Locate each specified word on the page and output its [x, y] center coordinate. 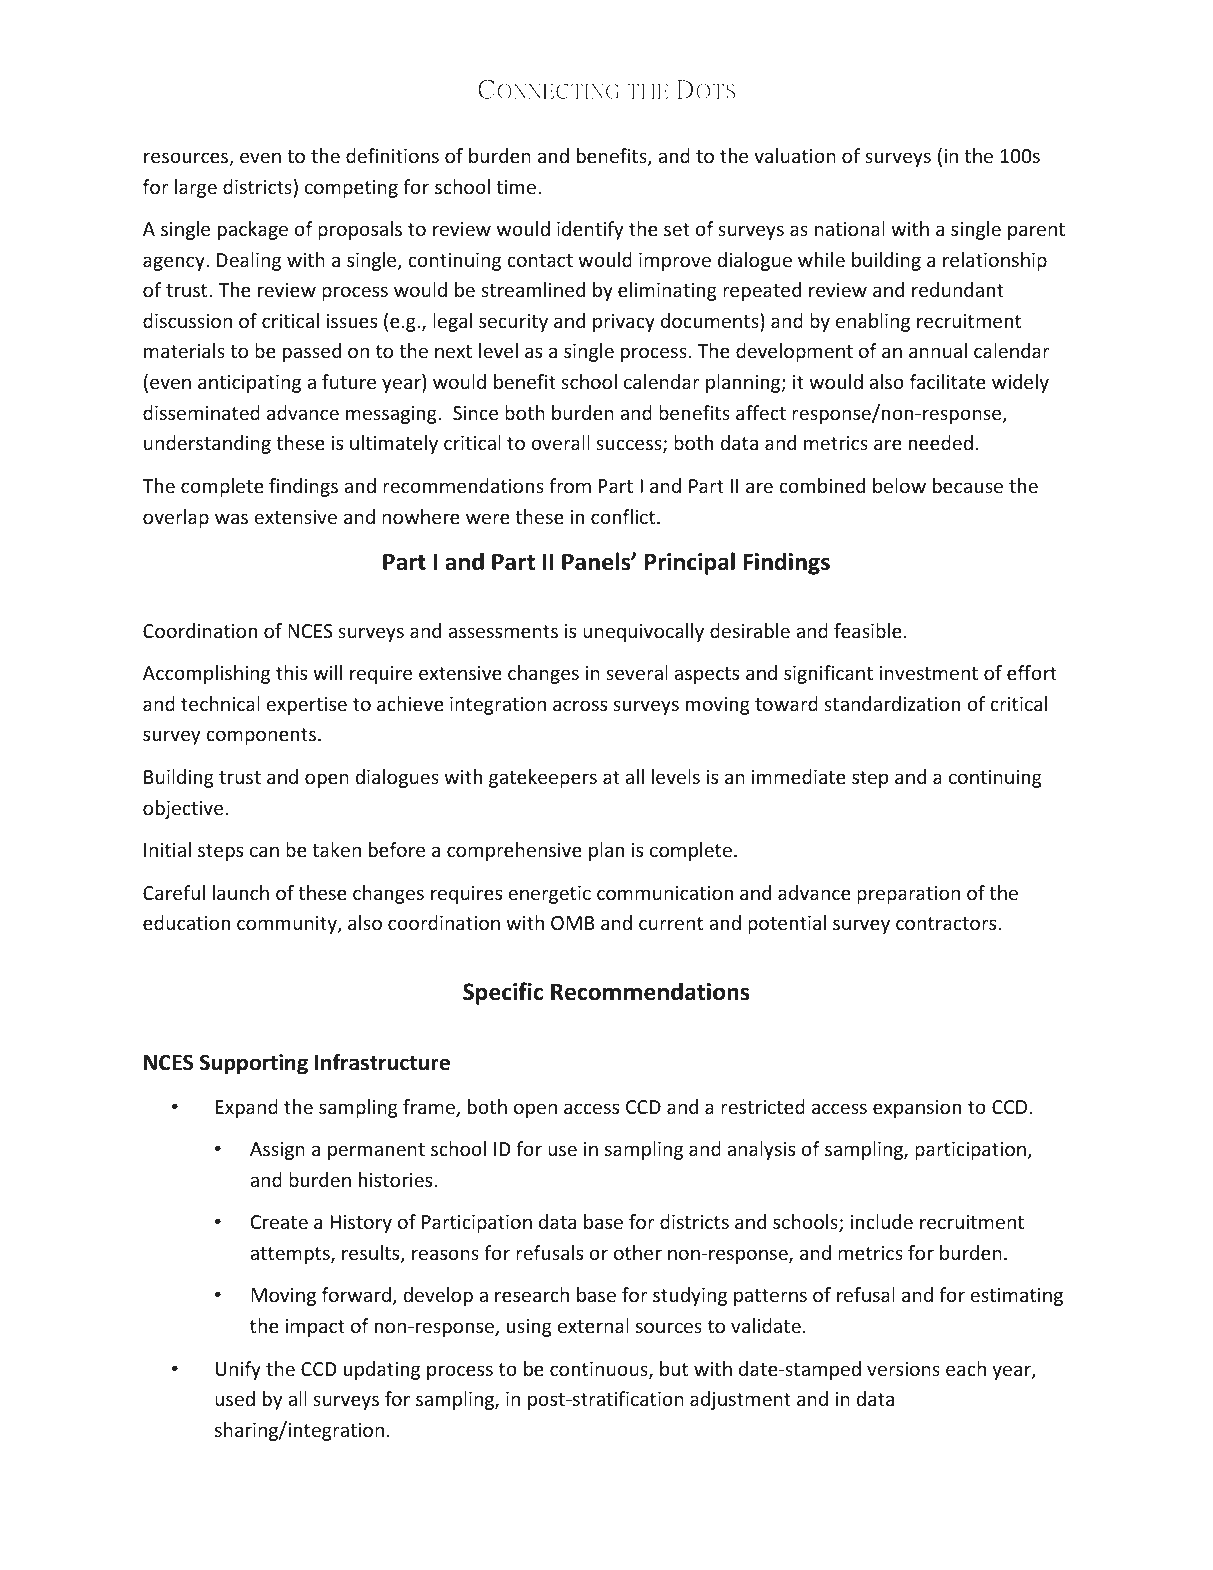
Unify [238, 1370]
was [231, 518]
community [288, 925]
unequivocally [643, 632]
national [850, 228]
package [253, 230]
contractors [947, 923]
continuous [600, 1370]
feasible [868, 630]
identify [590, 230]
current [671, 923]
